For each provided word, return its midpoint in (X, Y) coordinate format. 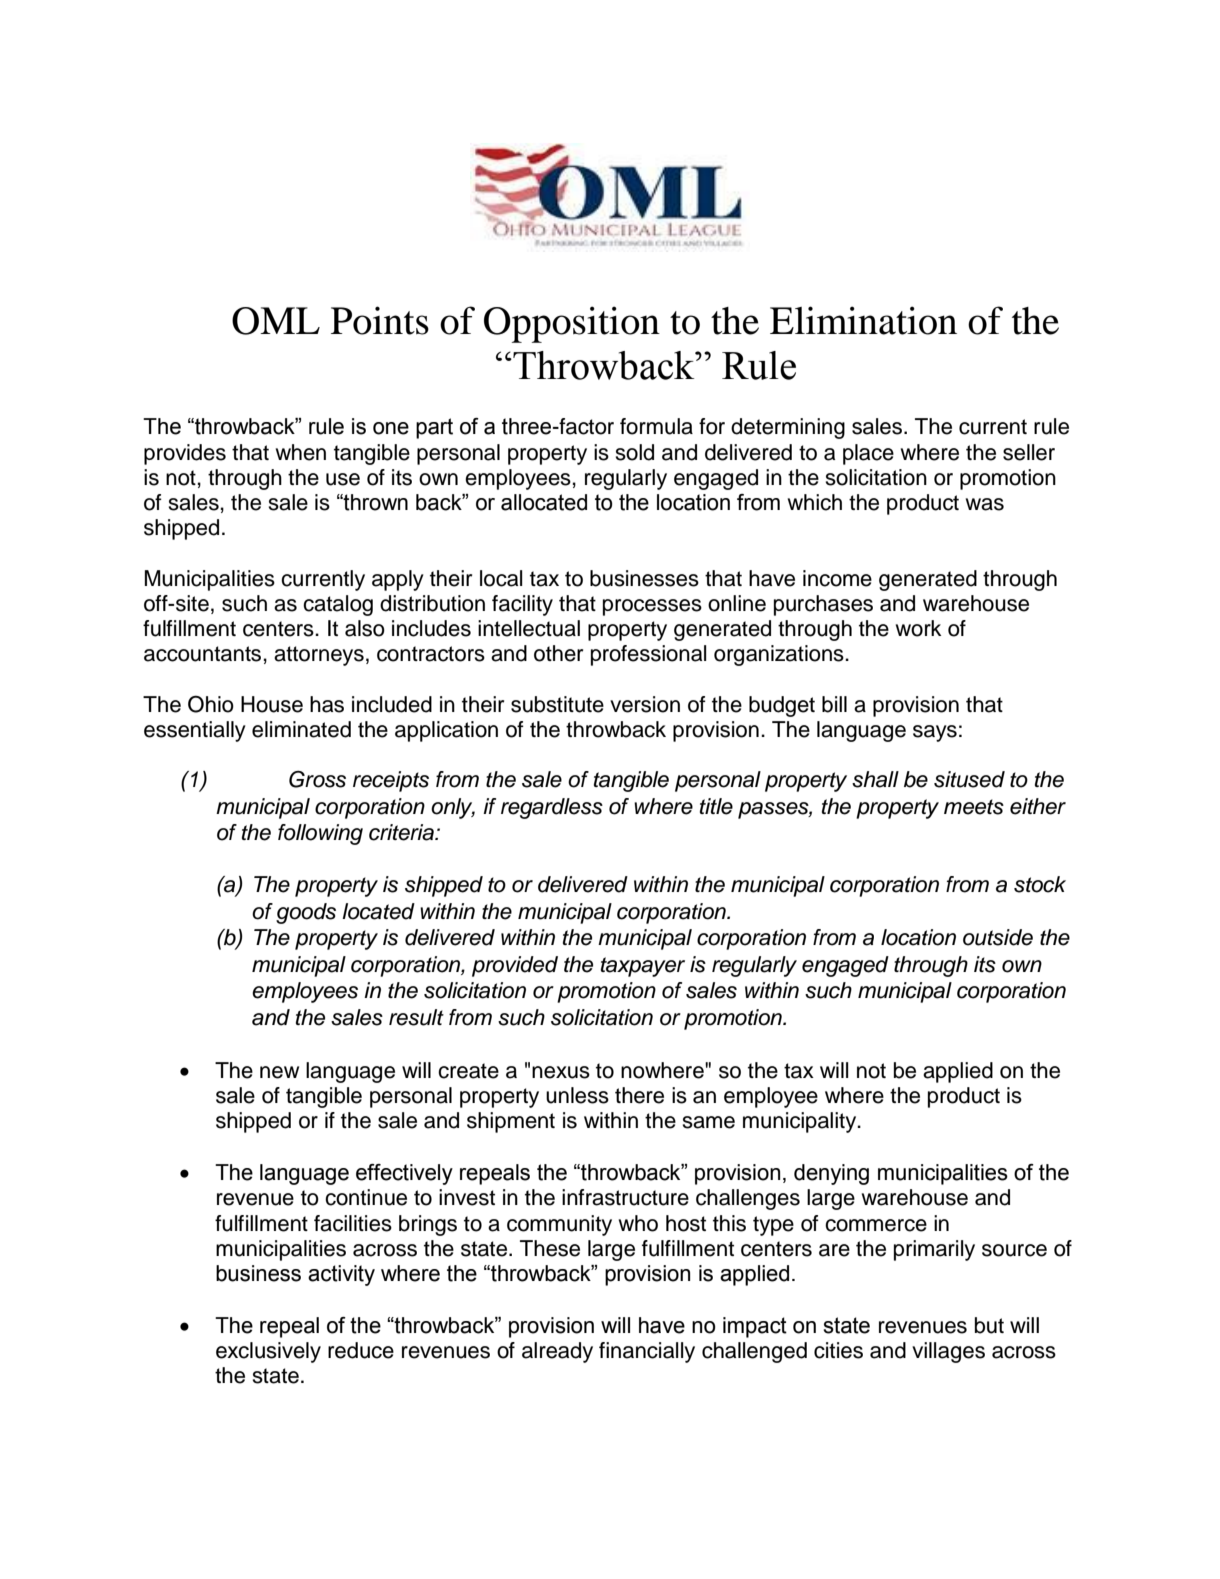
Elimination (863, 320)
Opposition (572, 324)
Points (380, 320)
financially (647, 1352)
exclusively (268, 1352)
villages (948, 1352)
